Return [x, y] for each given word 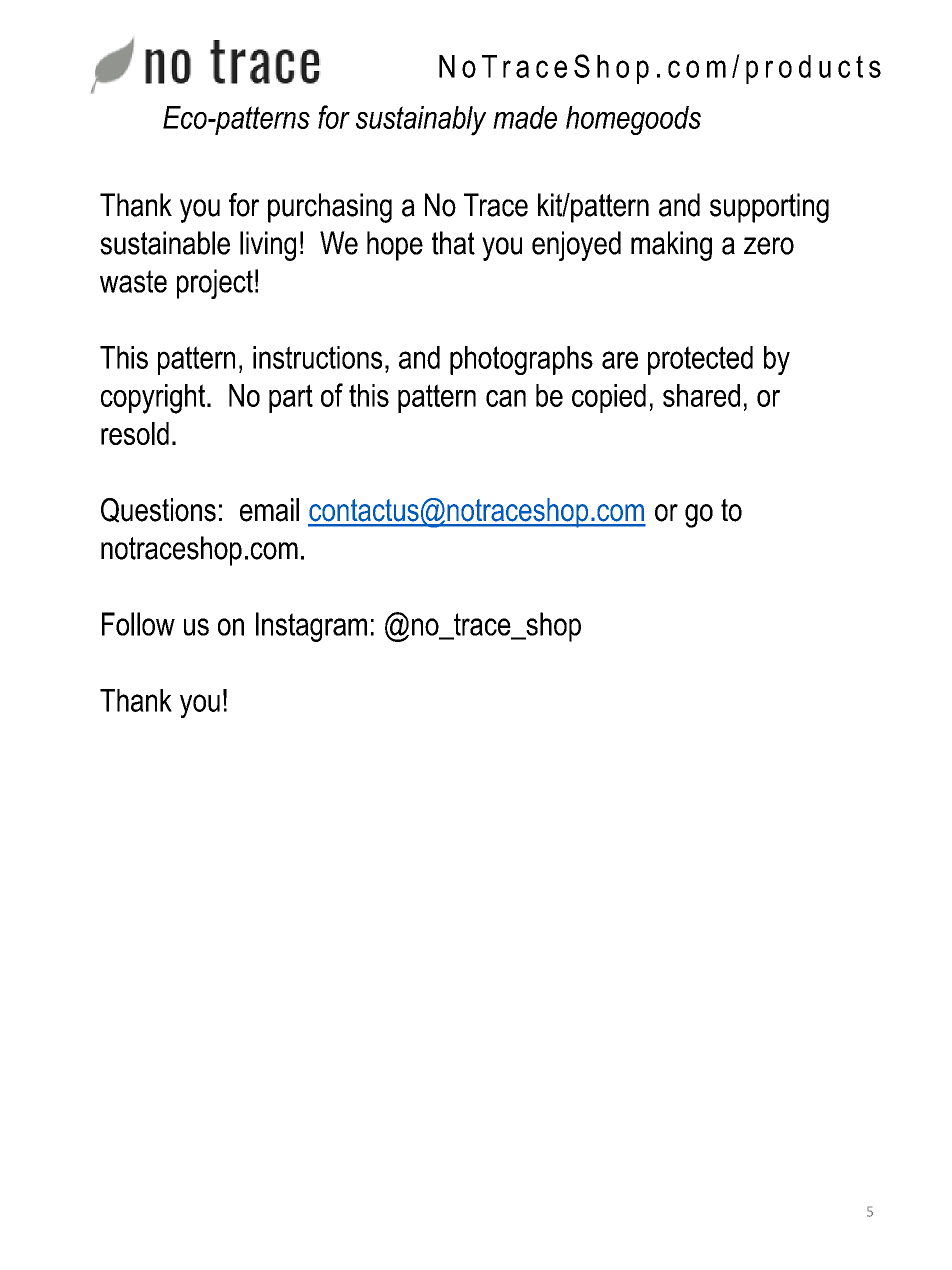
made [525, 117]
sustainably [421, 121]
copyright [154, 399]
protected [700, 360]
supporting [769, 208]
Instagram [311, 627]
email [269, 510]
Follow [138, 624]
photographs [521, 360]
